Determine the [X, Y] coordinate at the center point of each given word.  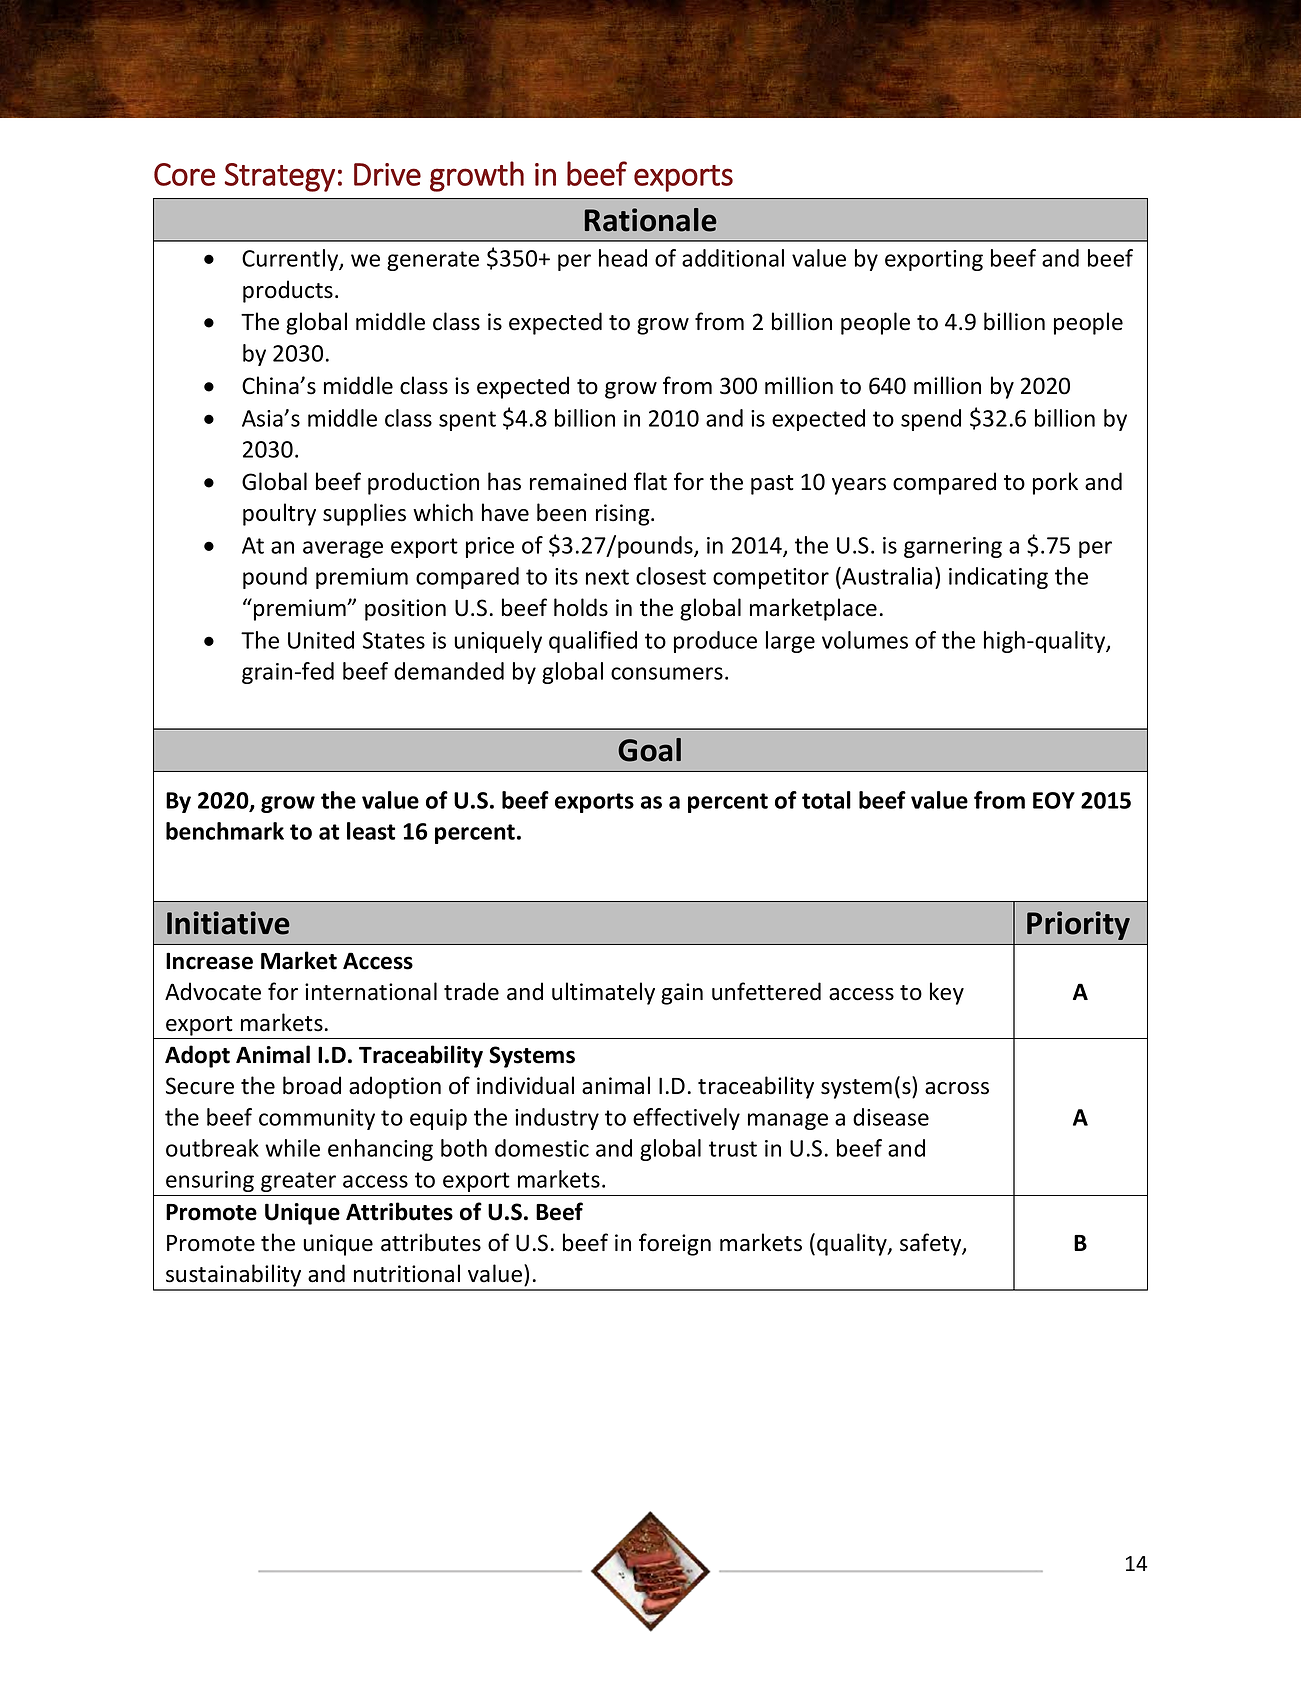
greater [298, 1182]
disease [891, 1117]
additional [733, 258]
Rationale [651, 220]
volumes [865, 640]
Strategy [279, 177]
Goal [649, 750]
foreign [675, 1244]
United [321, 640]
